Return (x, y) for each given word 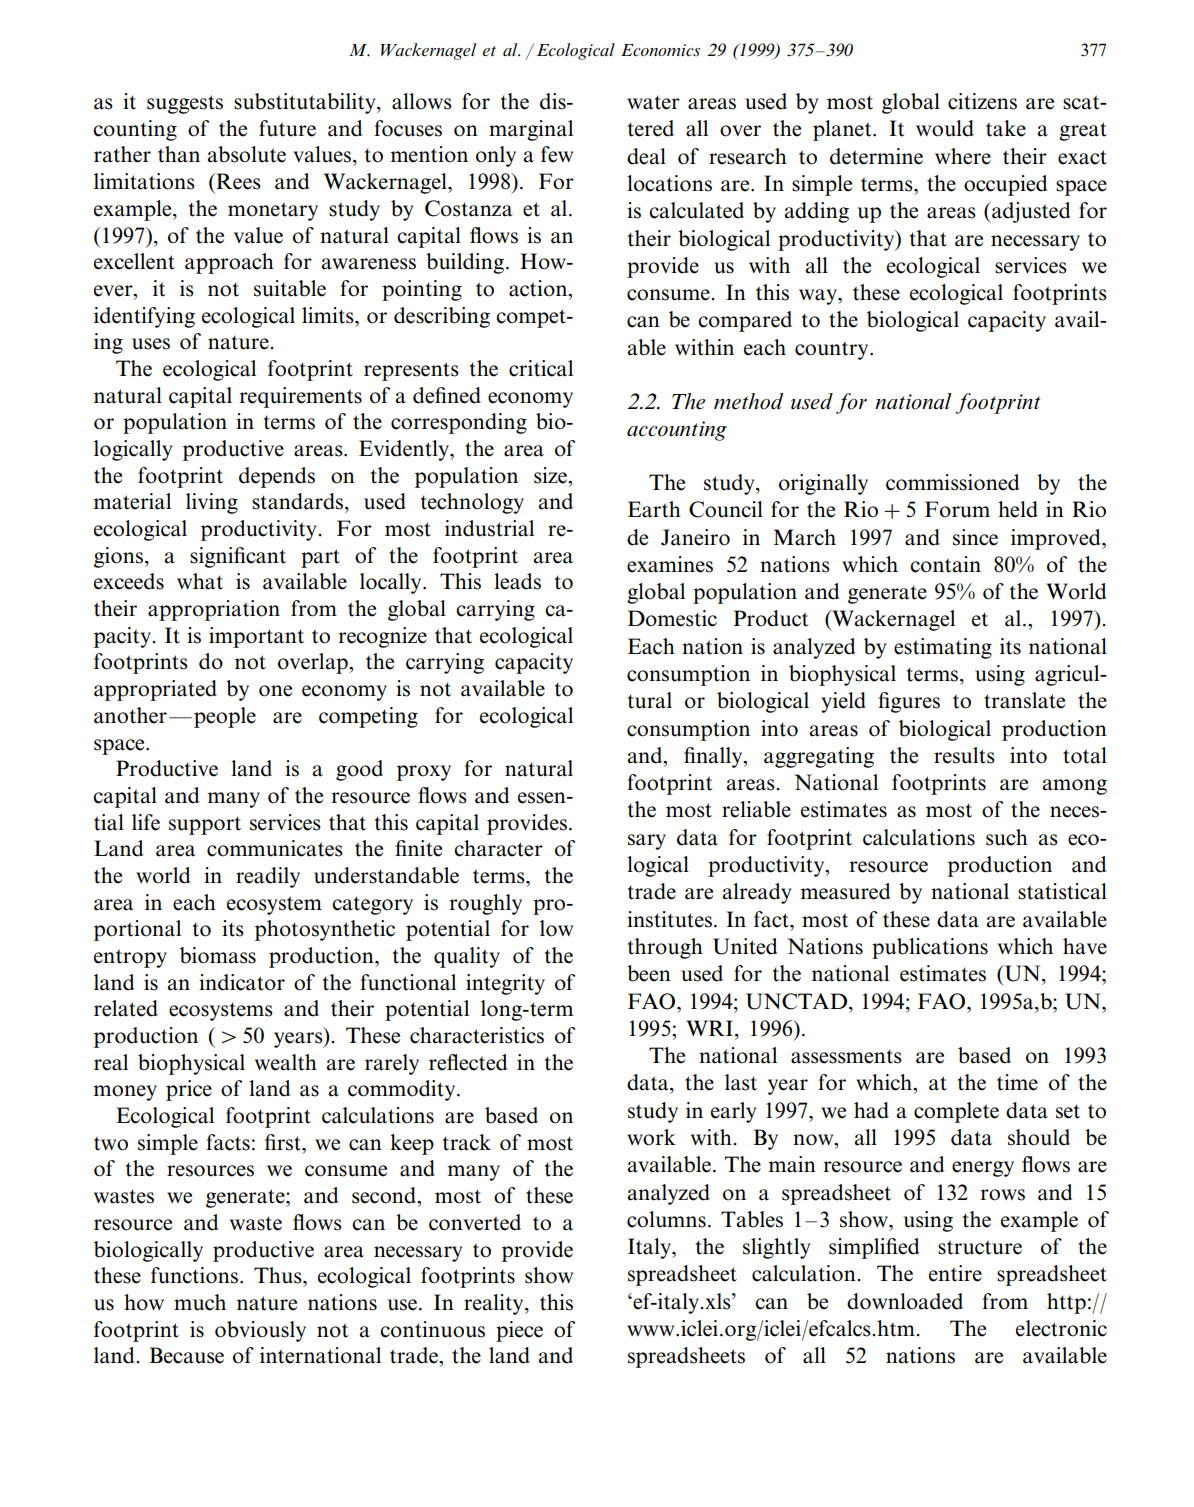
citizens (982, 101)
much (200, 1302)
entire (955, 1273)
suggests (185, 104)
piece (519, 1331)
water (653, 102)
